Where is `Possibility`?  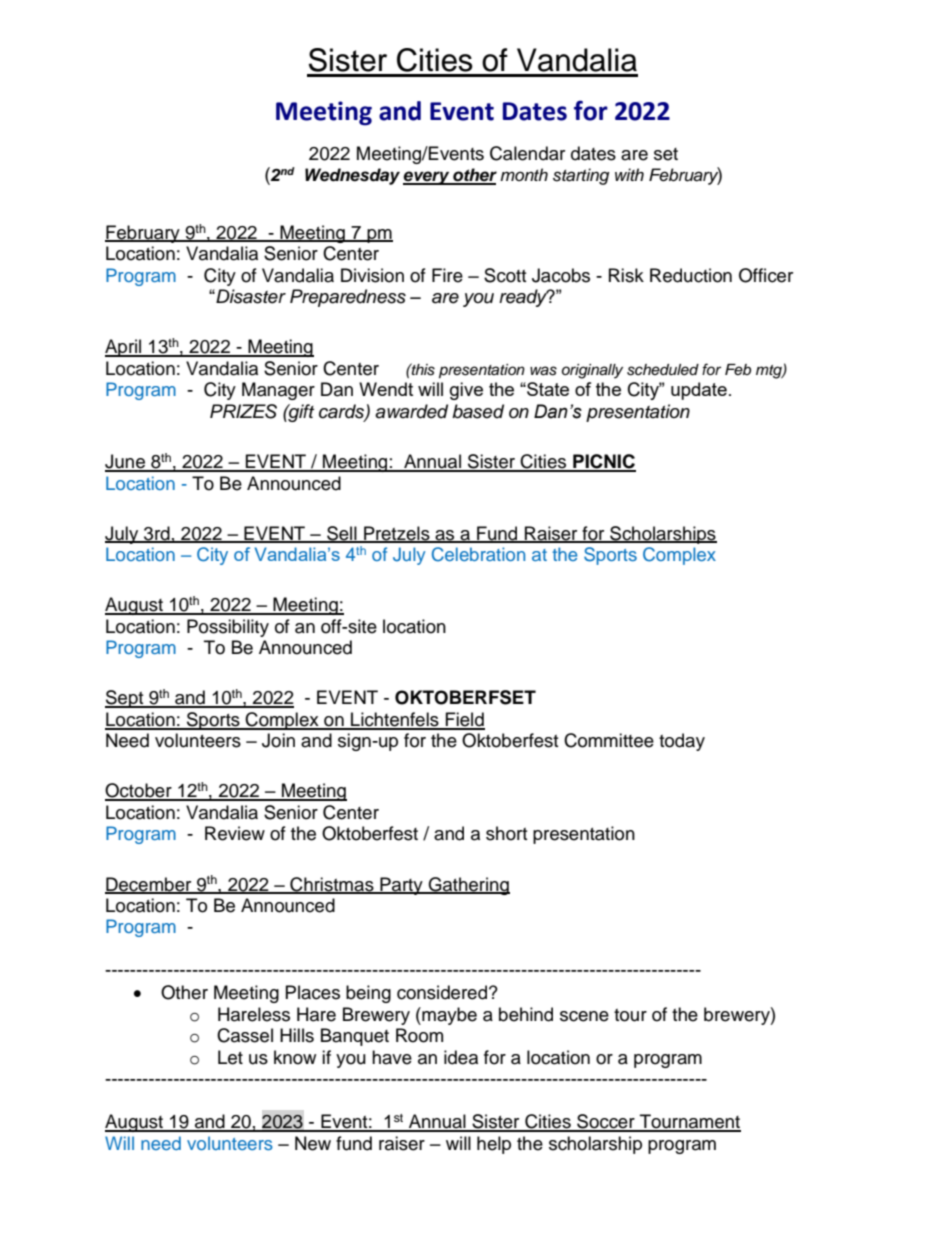 Possibility is located at coordinates (228, 628).
